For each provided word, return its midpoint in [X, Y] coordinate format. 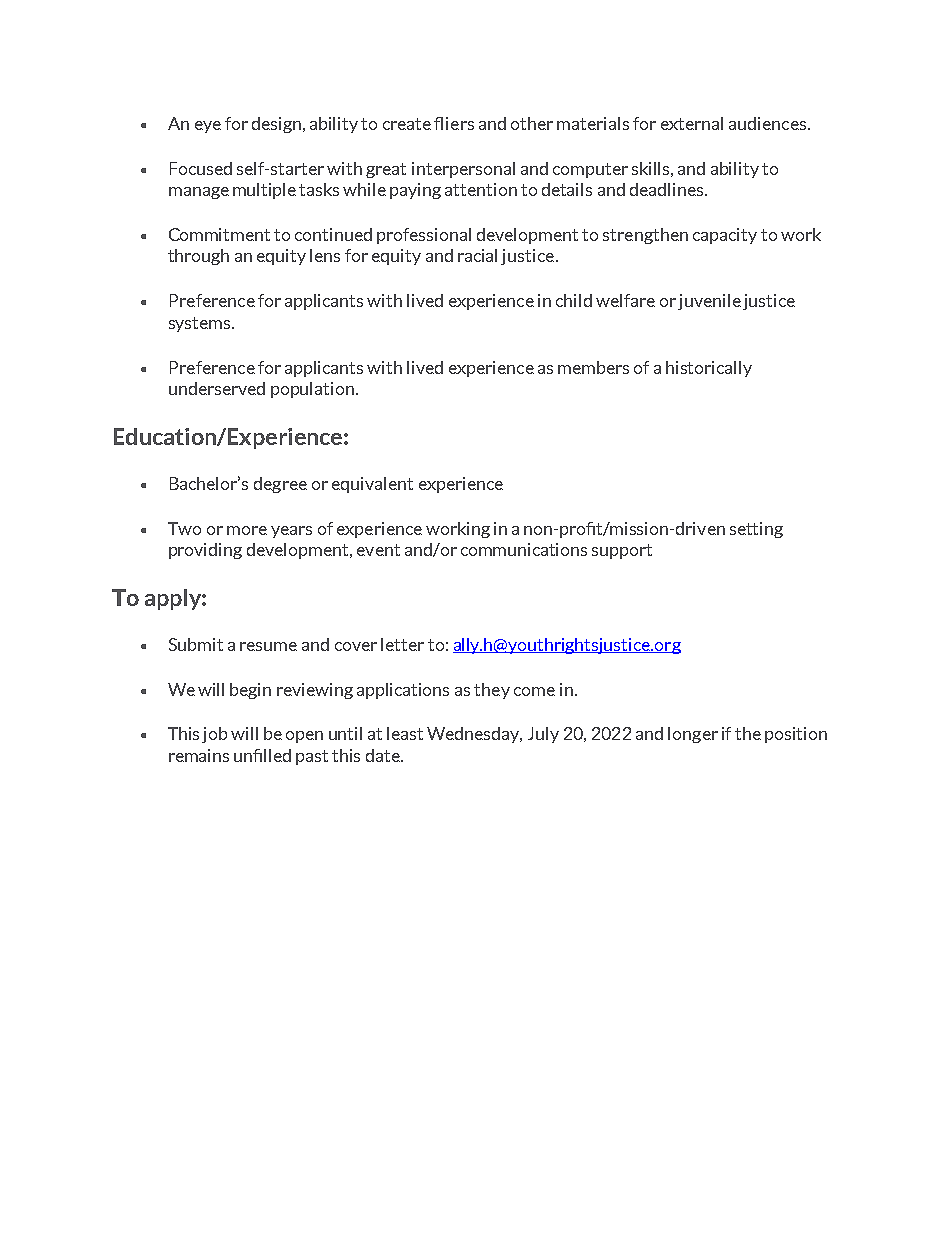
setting [756, 530]
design [278, 125]
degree [280, 485]
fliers [454, 123]
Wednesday [474, 735]
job [214, 735]
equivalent [372, 485]
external [692, 123]
